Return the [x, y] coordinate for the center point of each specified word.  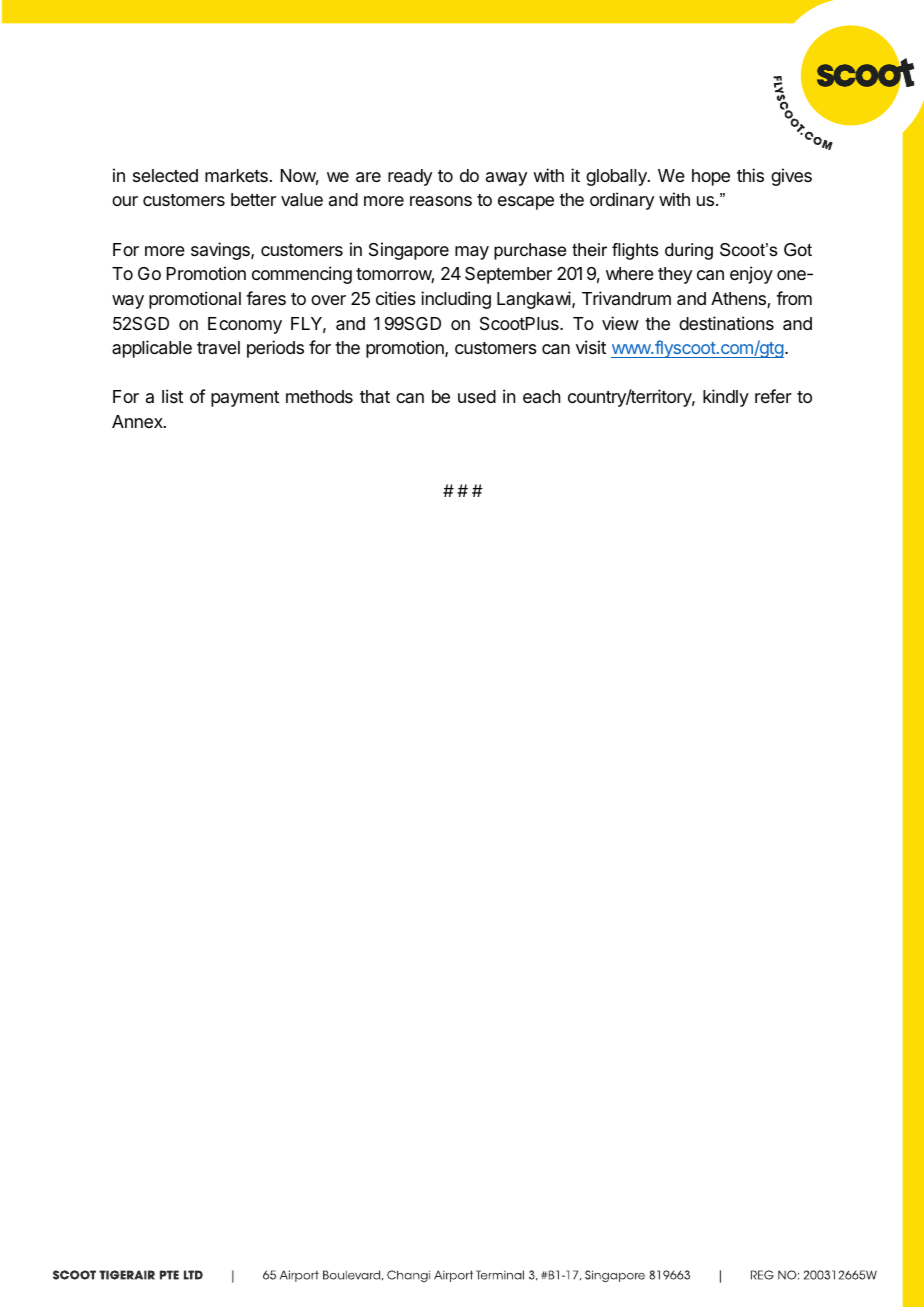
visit [591, 347]
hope [711, 177]
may [472, 253]
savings [221, 251]
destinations [726, 323]
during [689, 251]
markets [236, 176]
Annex [138, 421]
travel [218, 347]
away [506, 179]
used [477, 396]
